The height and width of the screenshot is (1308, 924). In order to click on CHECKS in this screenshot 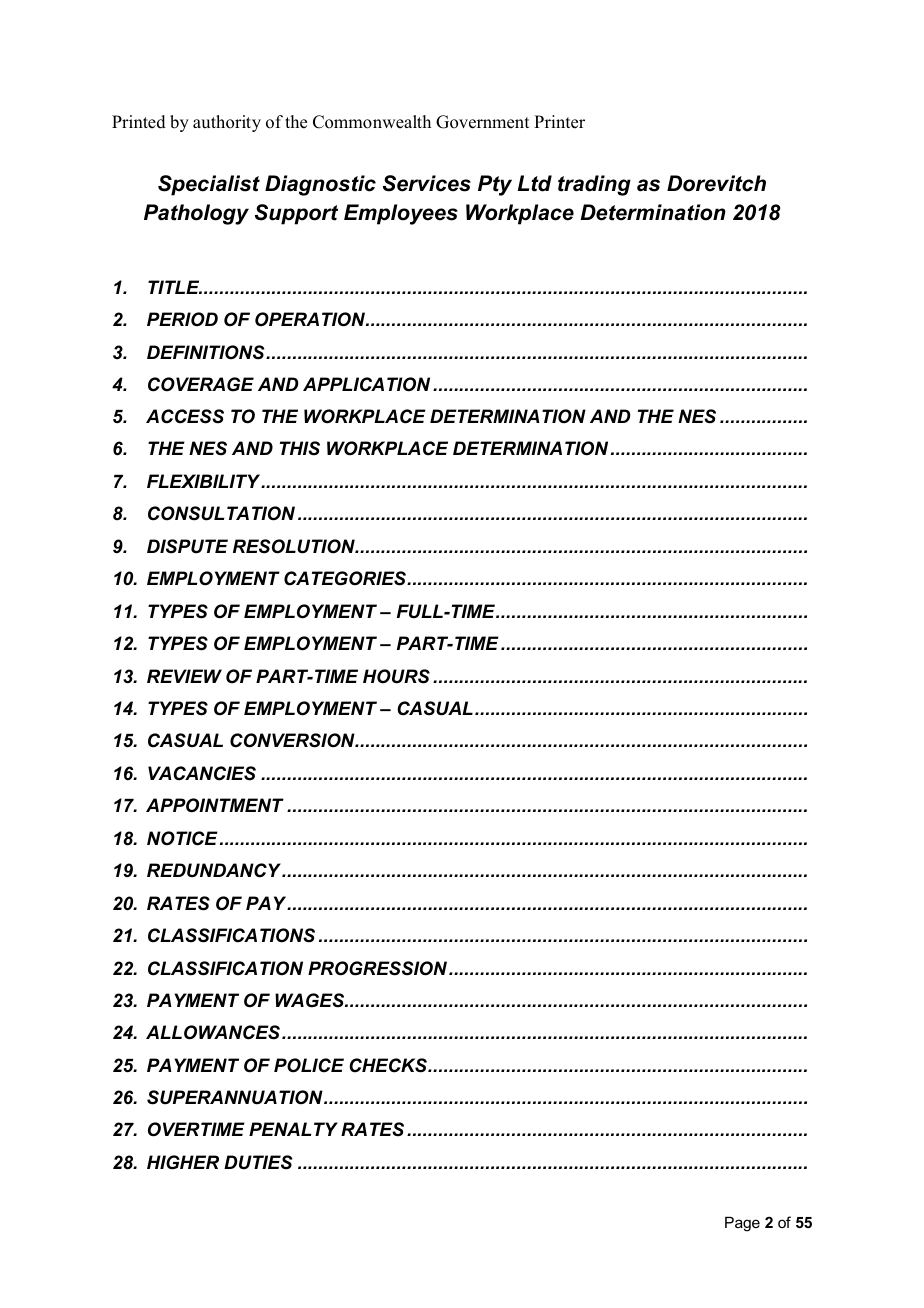, I will do `click(389, 1065)`.
